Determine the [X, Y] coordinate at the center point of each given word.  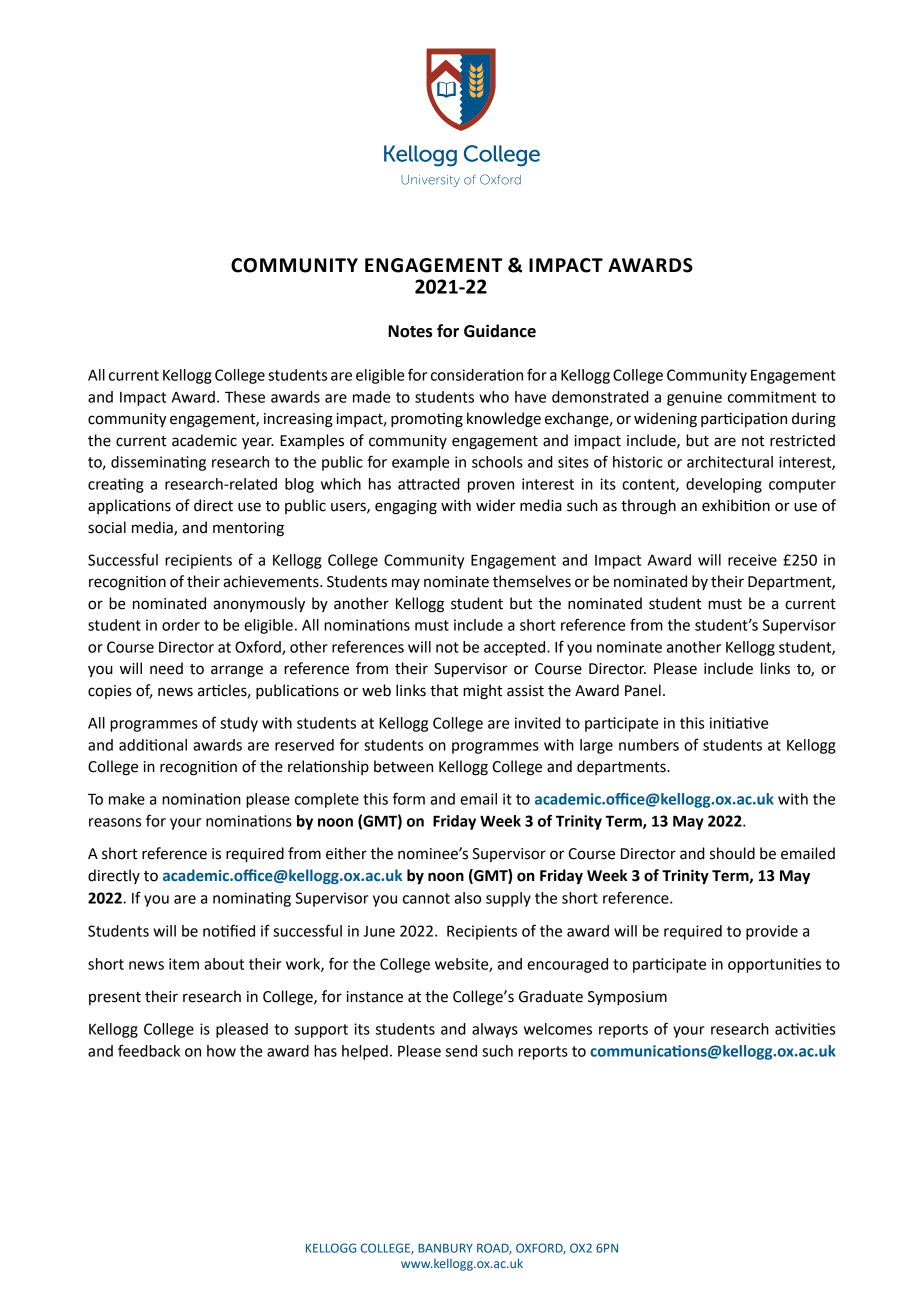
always [495, 1030]
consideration [477, 375]
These [245, 397]
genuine [694, 398]
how [221, 1051]
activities [805, 1029]
